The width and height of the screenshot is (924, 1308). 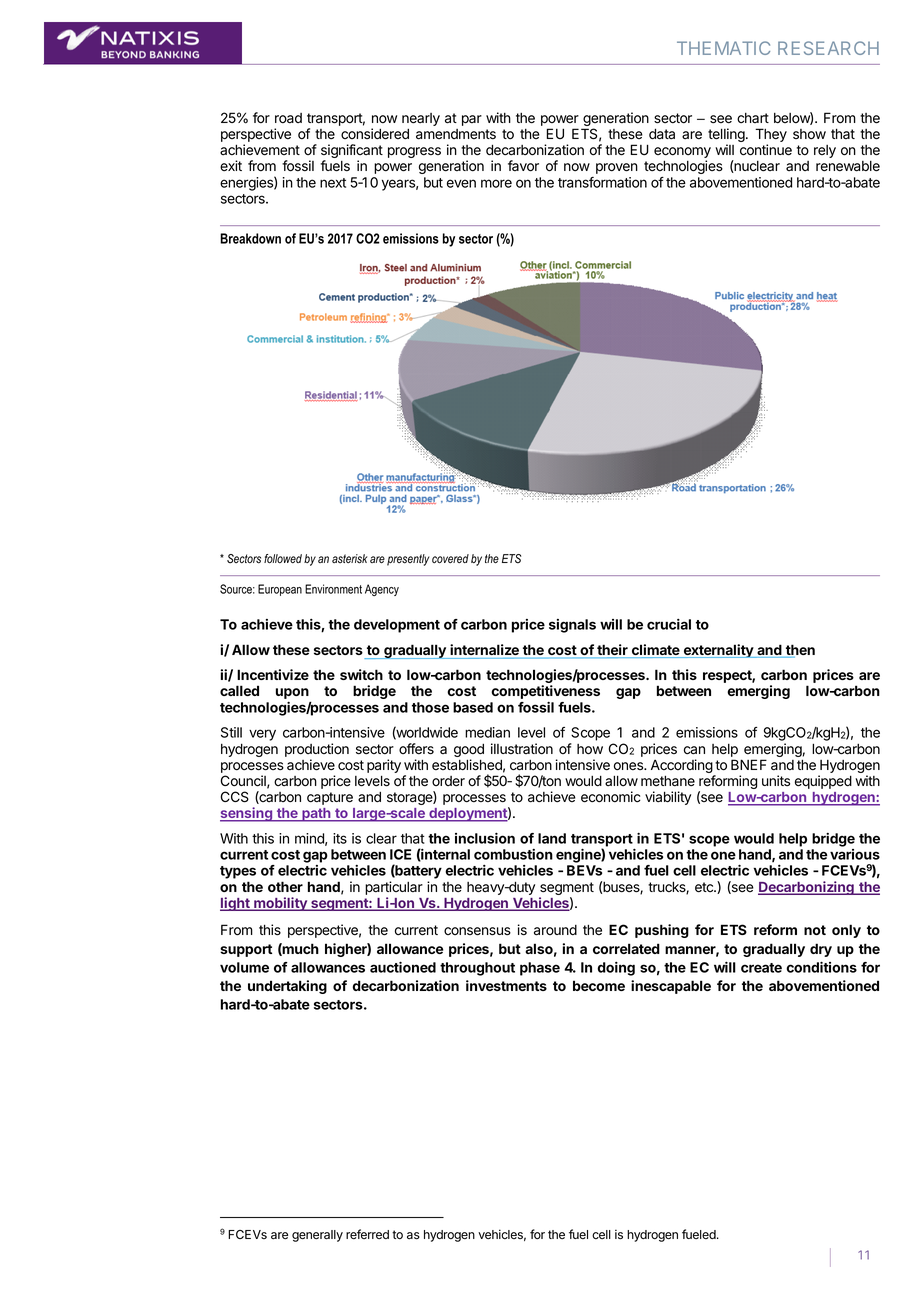 I want to click on signals, so click(x=572, y=626).
